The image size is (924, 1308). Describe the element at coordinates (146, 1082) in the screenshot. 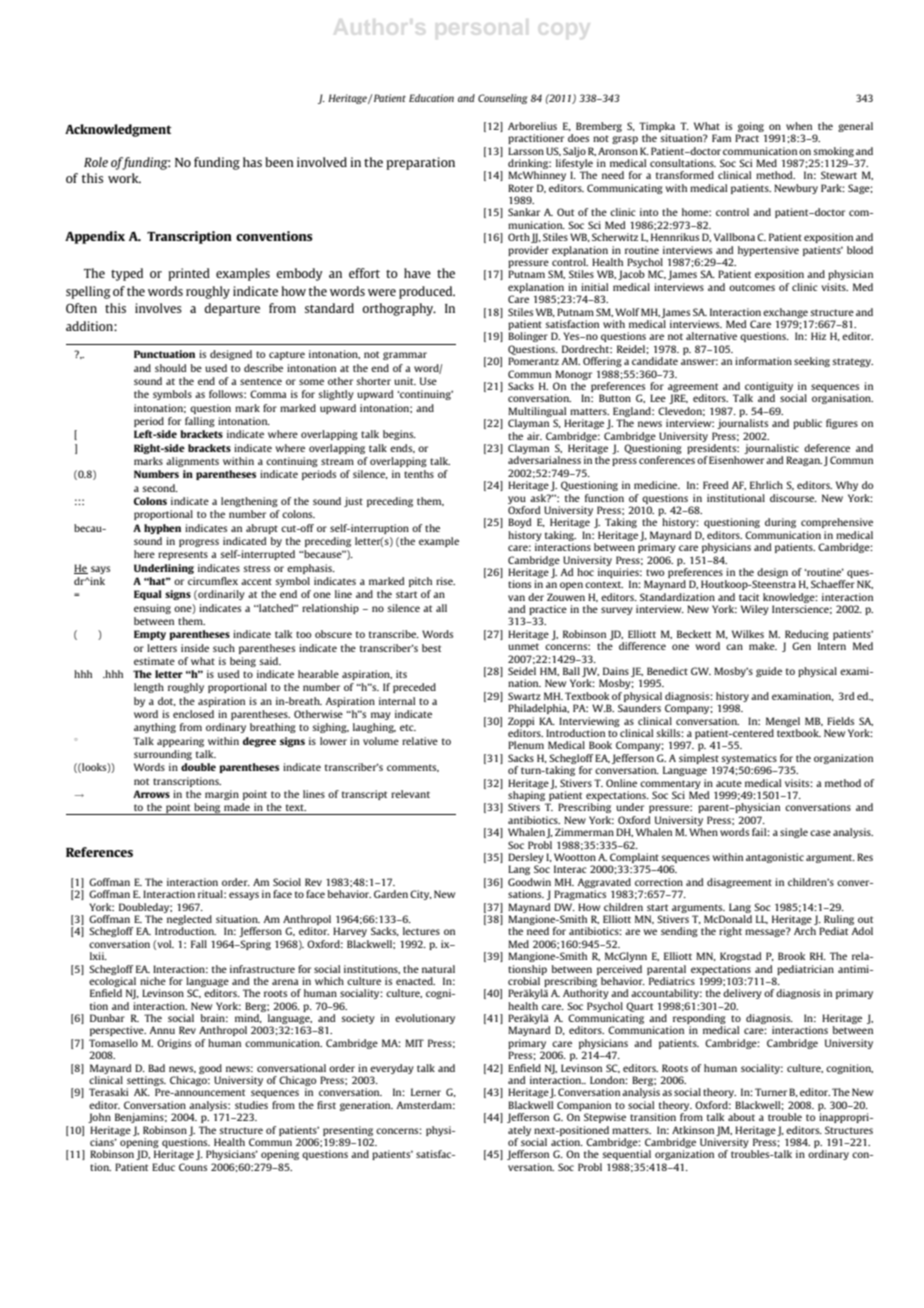

I see `settings` at that location.
